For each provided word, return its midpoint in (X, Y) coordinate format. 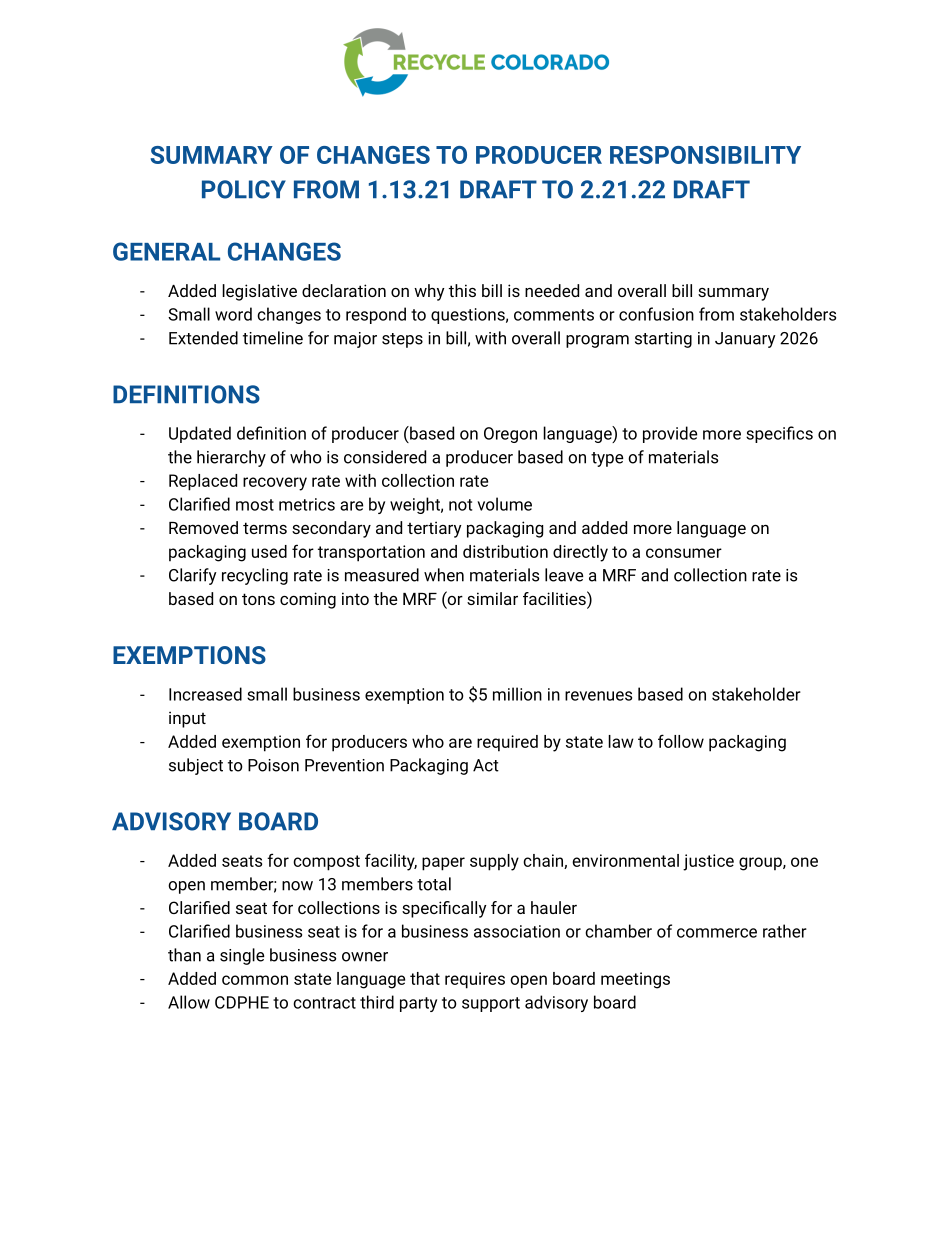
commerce (717, 933)
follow (681, 741)
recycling (255, 576)
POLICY (244, 189)
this (462, 290)
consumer (684, 553)
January (745, 340)
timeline (273, 338)
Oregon (510, 435)
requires (475, 980)
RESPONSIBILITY (705, 155)
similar (492, 598)
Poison (273, 765)
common (255, 980)
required (507, 743)
